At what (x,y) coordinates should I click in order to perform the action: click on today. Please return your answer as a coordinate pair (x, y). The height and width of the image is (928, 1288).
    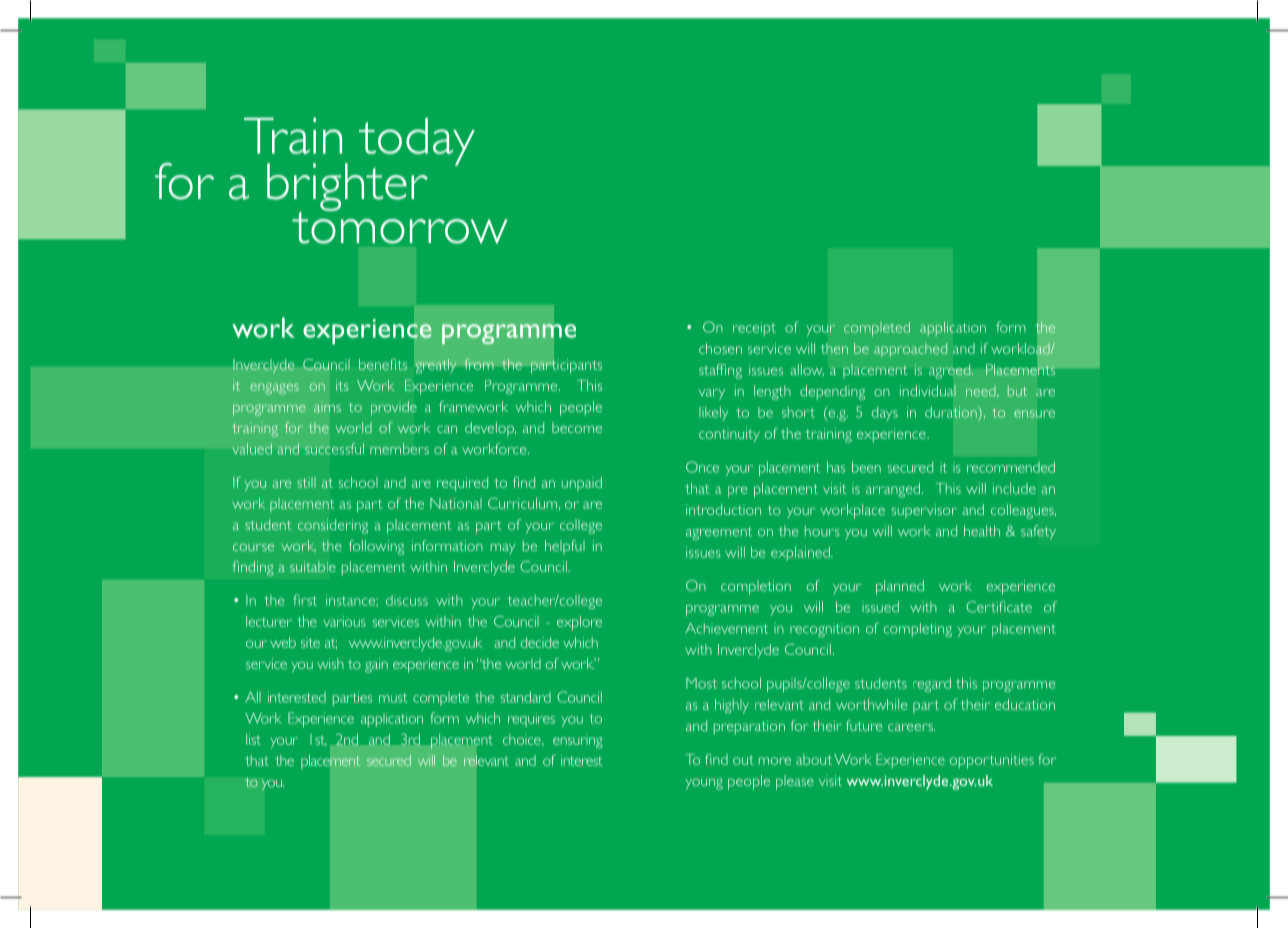
    Looking at the image, I should click on (417, 142).
